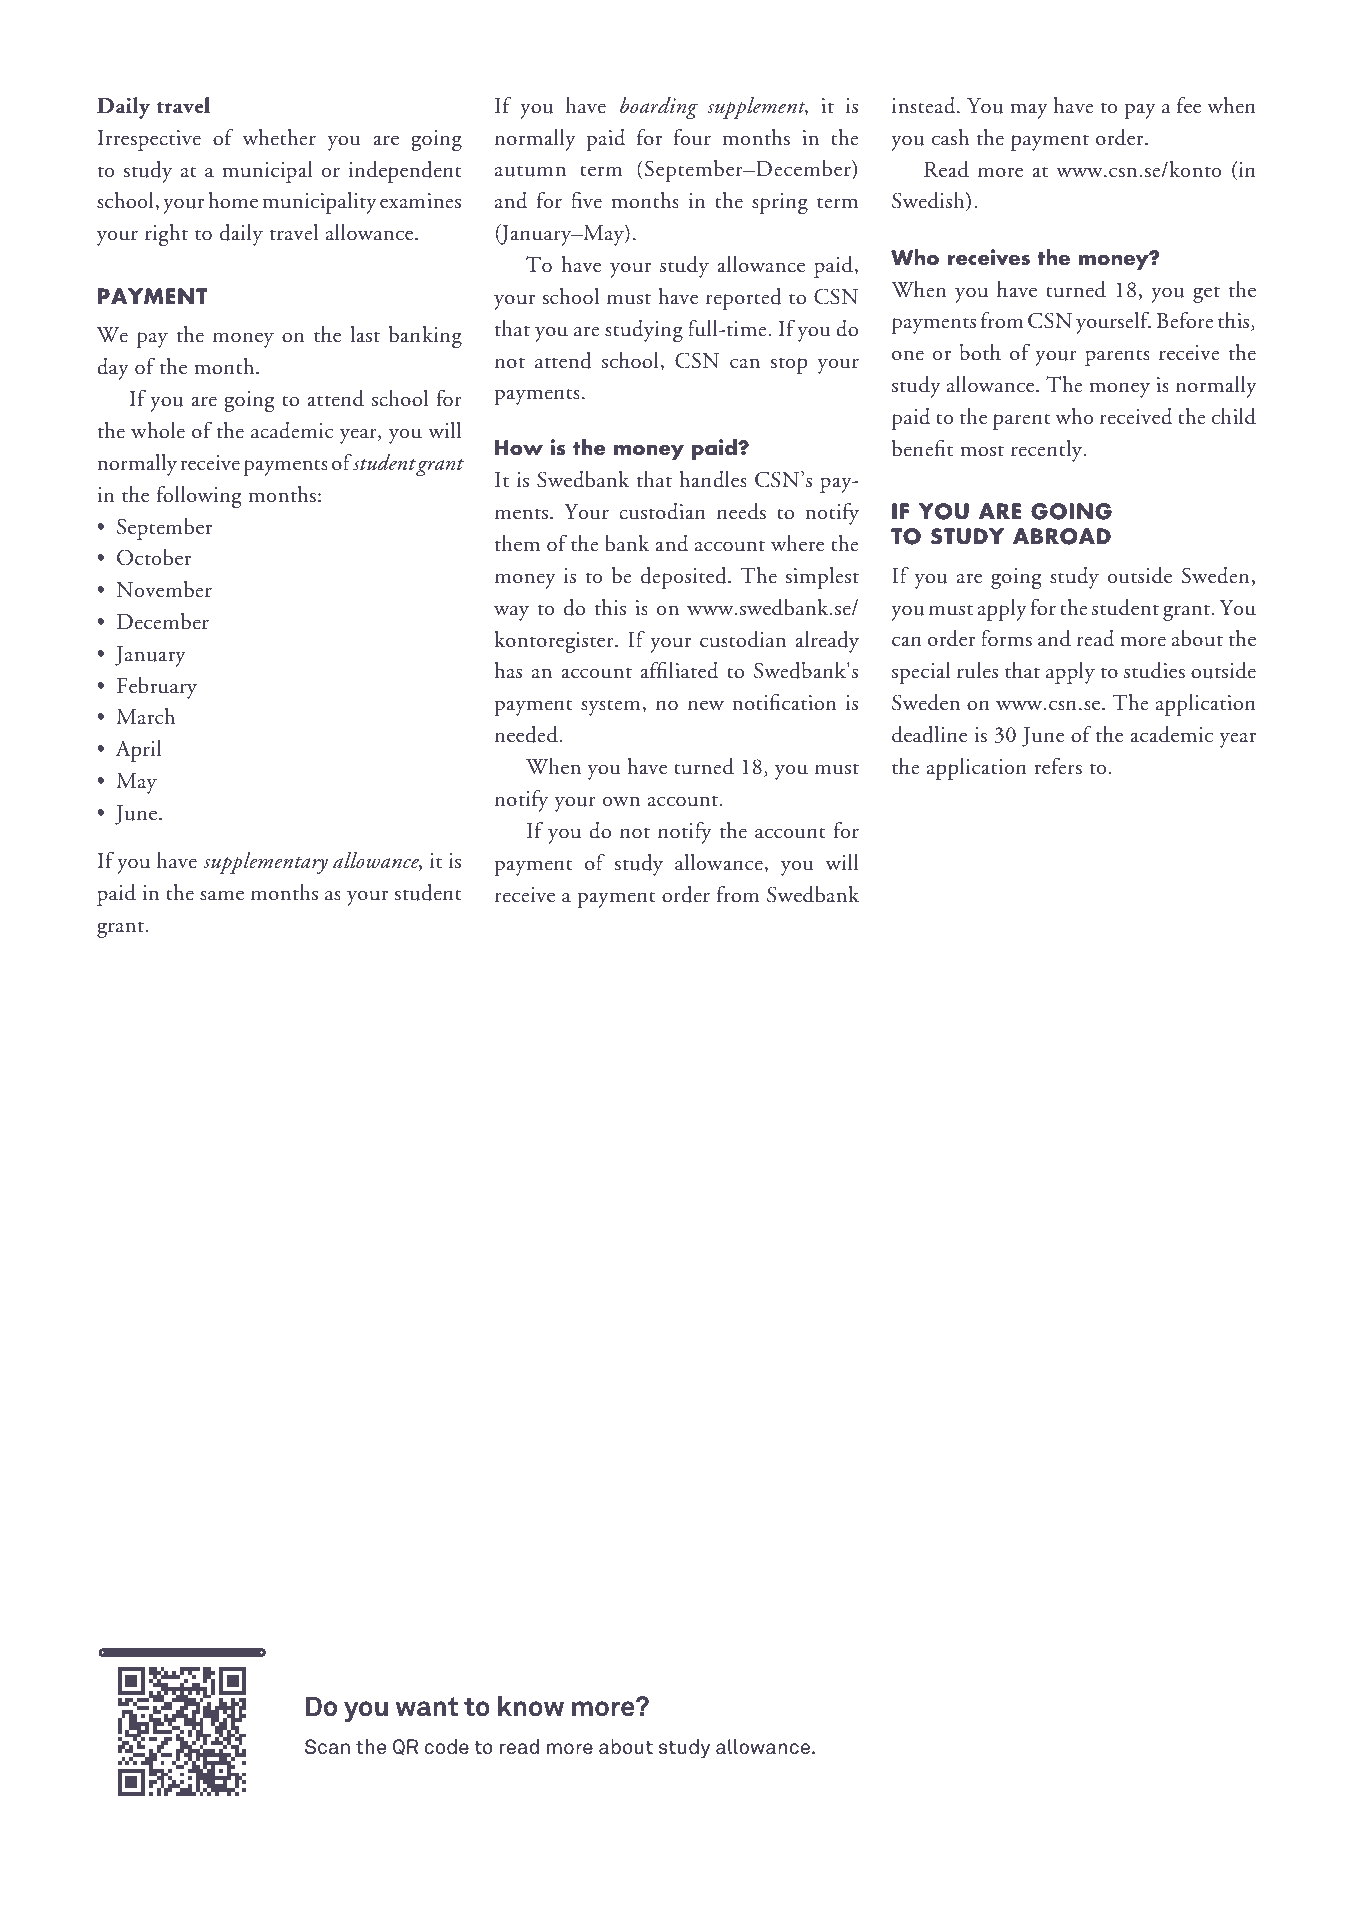 The image size is (1353, 1913). Describe the element at coordinates (531, 1706) in the page. I see `know` at that location.
